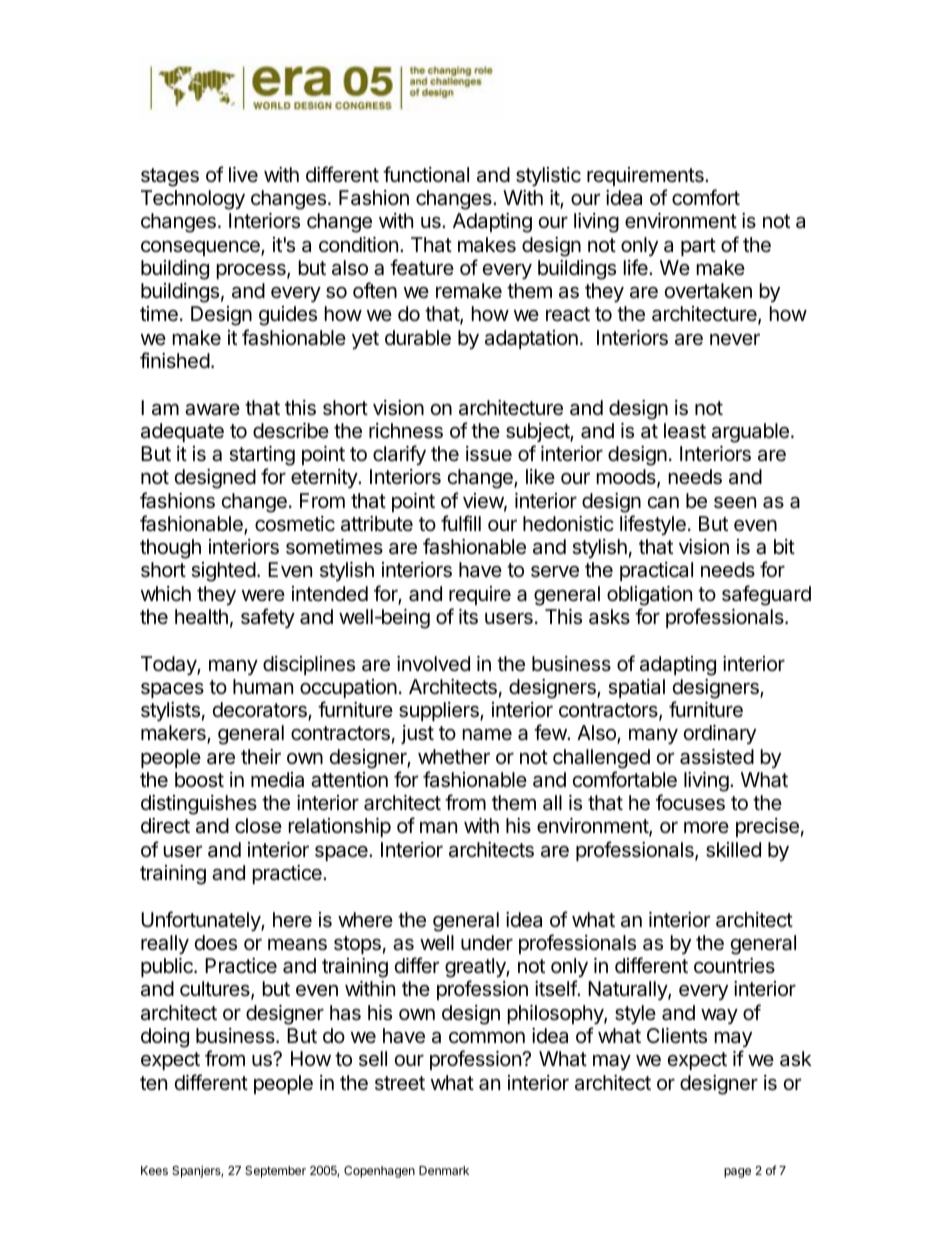 The height and width of the screenshot is (1233, 952). Describe the element at coordinates (487, 943) in the screenshot. I see `under` at that location.
